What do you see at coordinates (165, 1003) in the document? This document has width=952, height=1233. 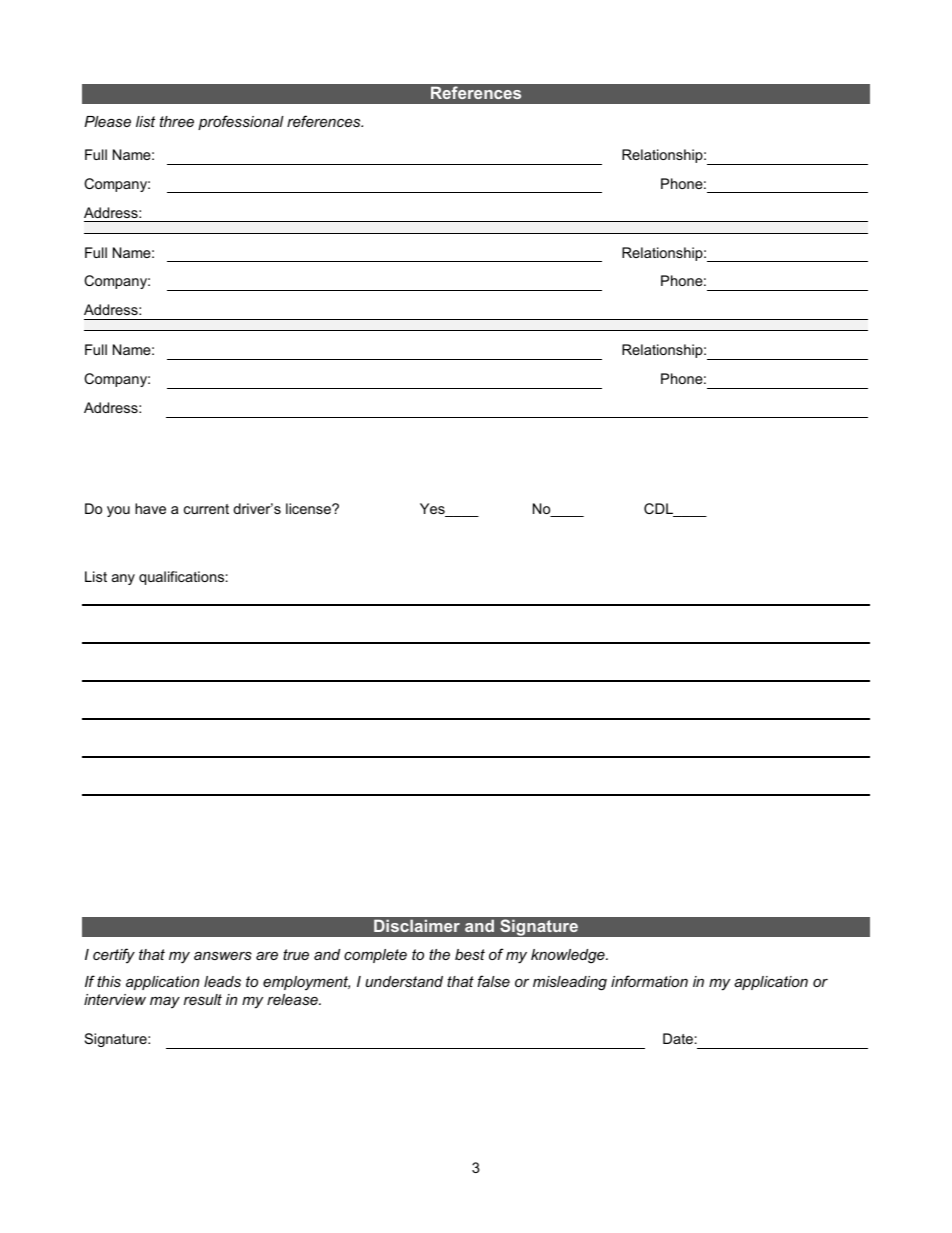 I see `may` at bounding box center [165, 1003].
